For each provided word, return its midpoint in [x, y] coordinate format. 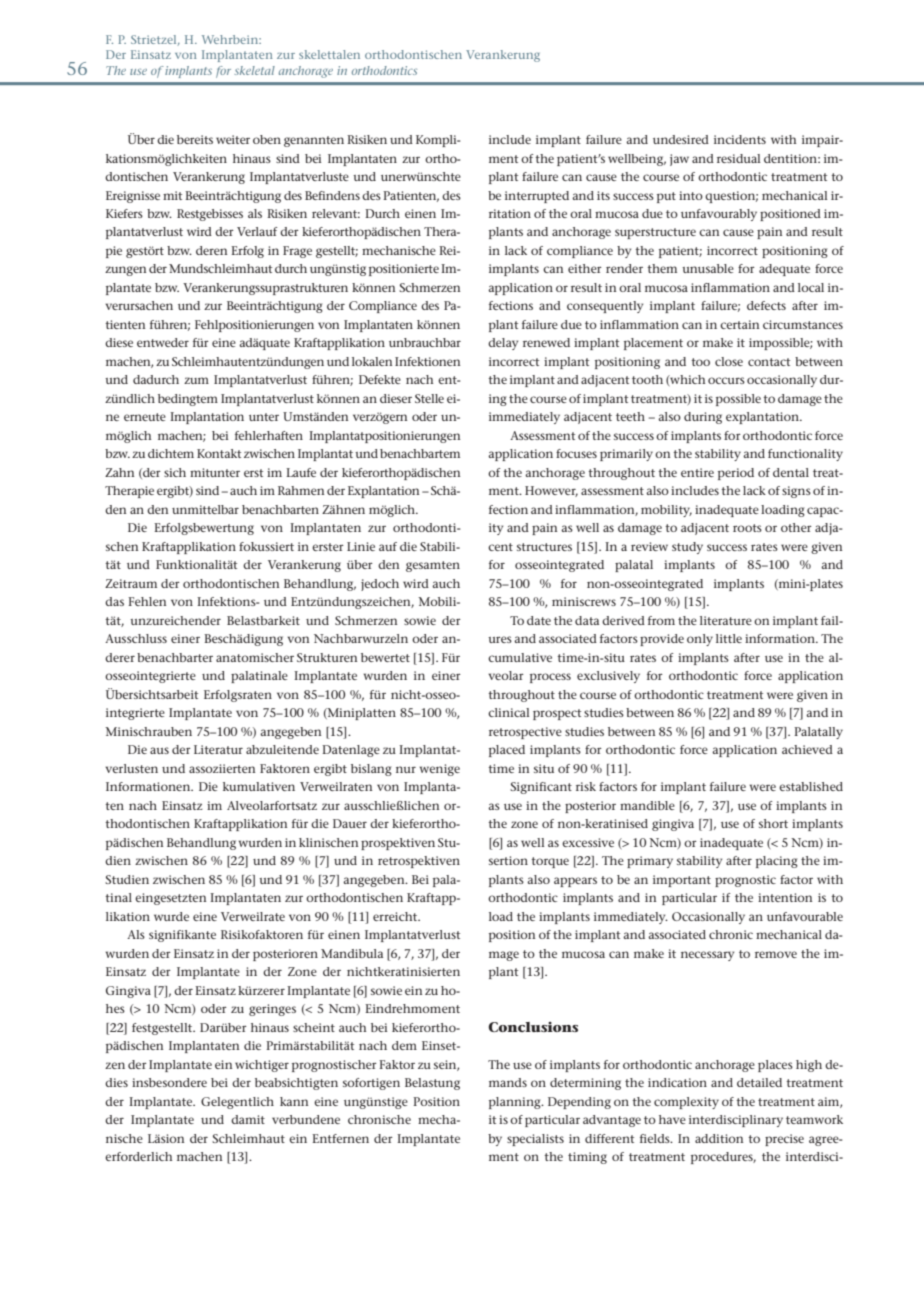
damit [248, 1119]
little [729, 638]
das [114, 601]
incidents [740, 139]
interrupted [537, 197]
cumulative [520, 657]
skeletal [254, 70]
